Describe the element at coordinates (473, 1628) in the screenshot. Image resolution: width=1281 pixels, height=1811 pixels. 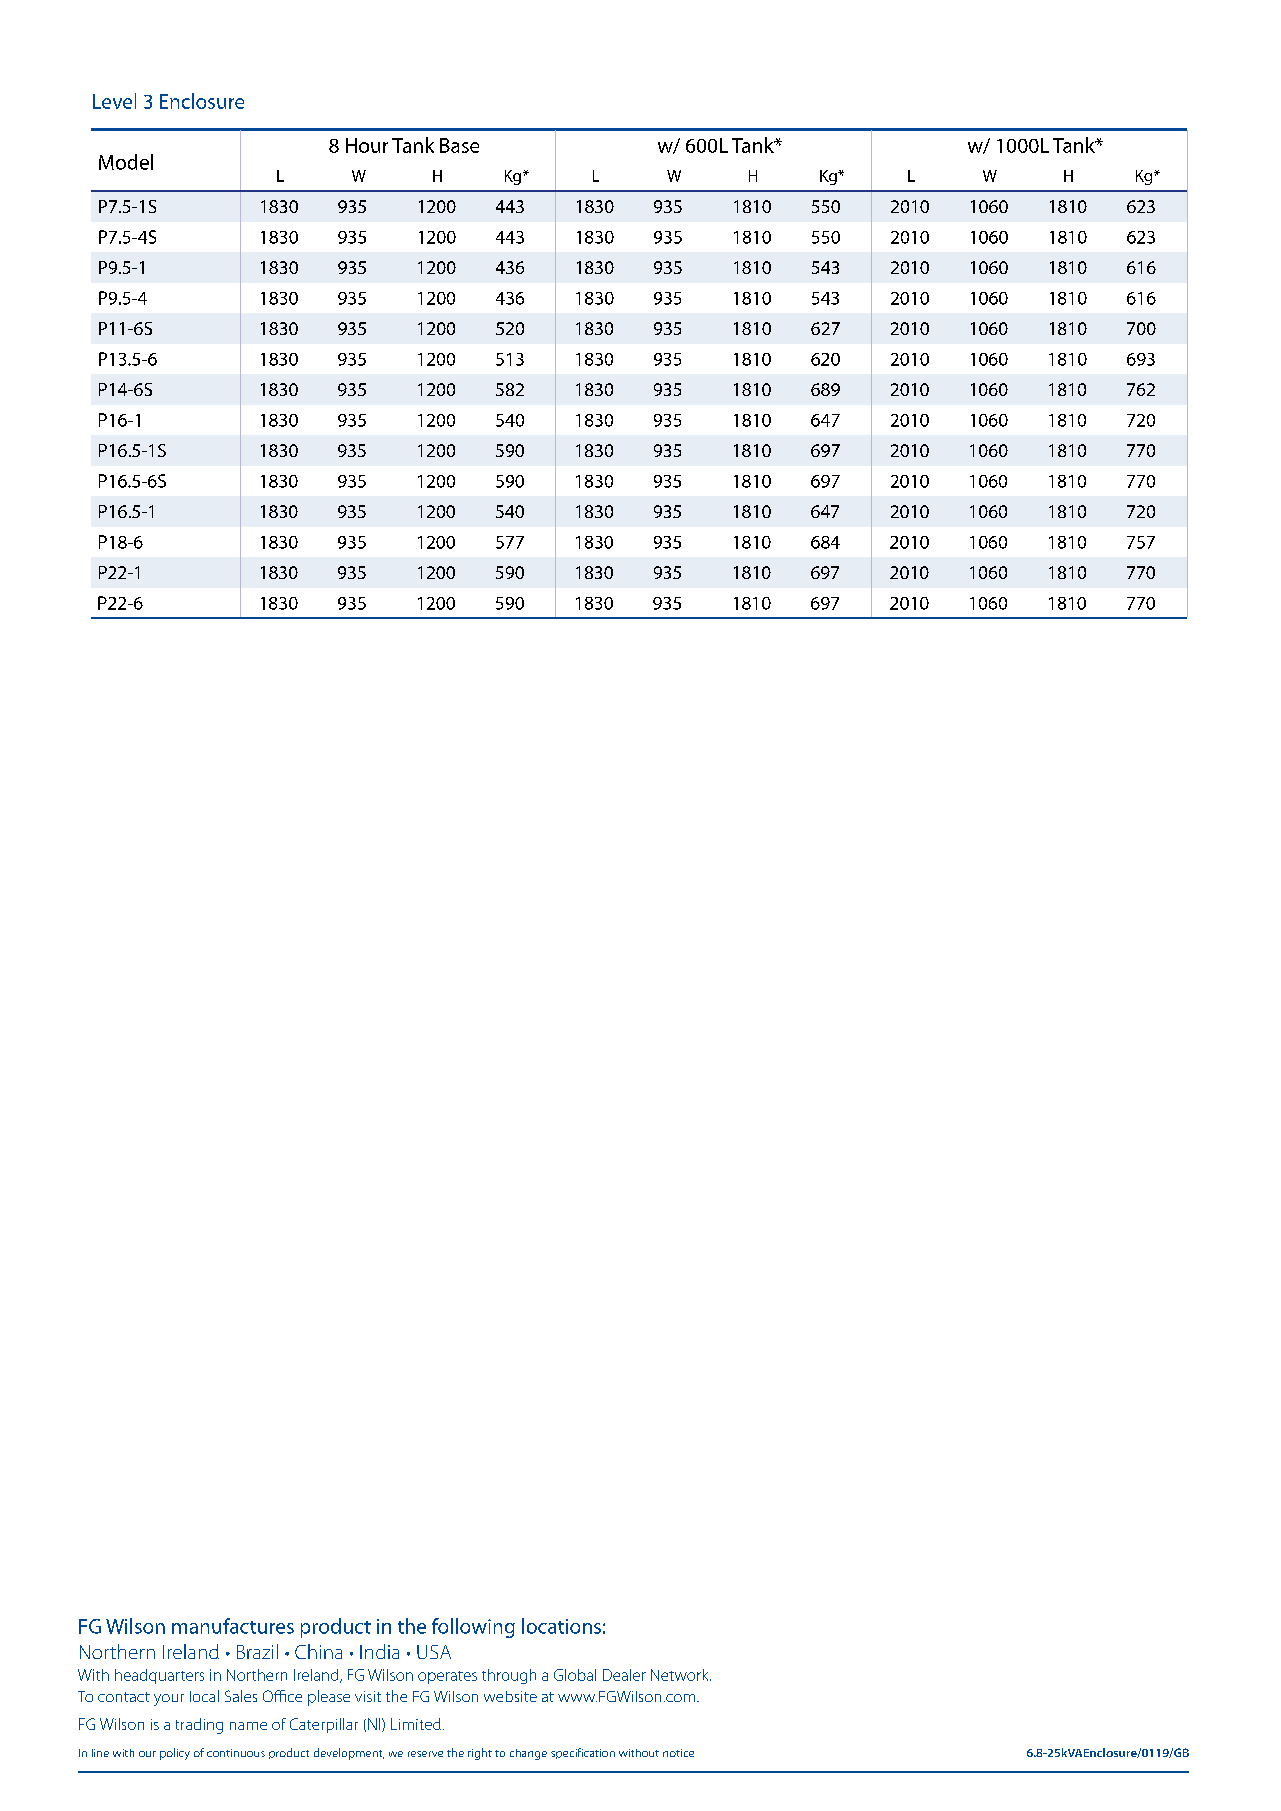
I see `following` at that location.
